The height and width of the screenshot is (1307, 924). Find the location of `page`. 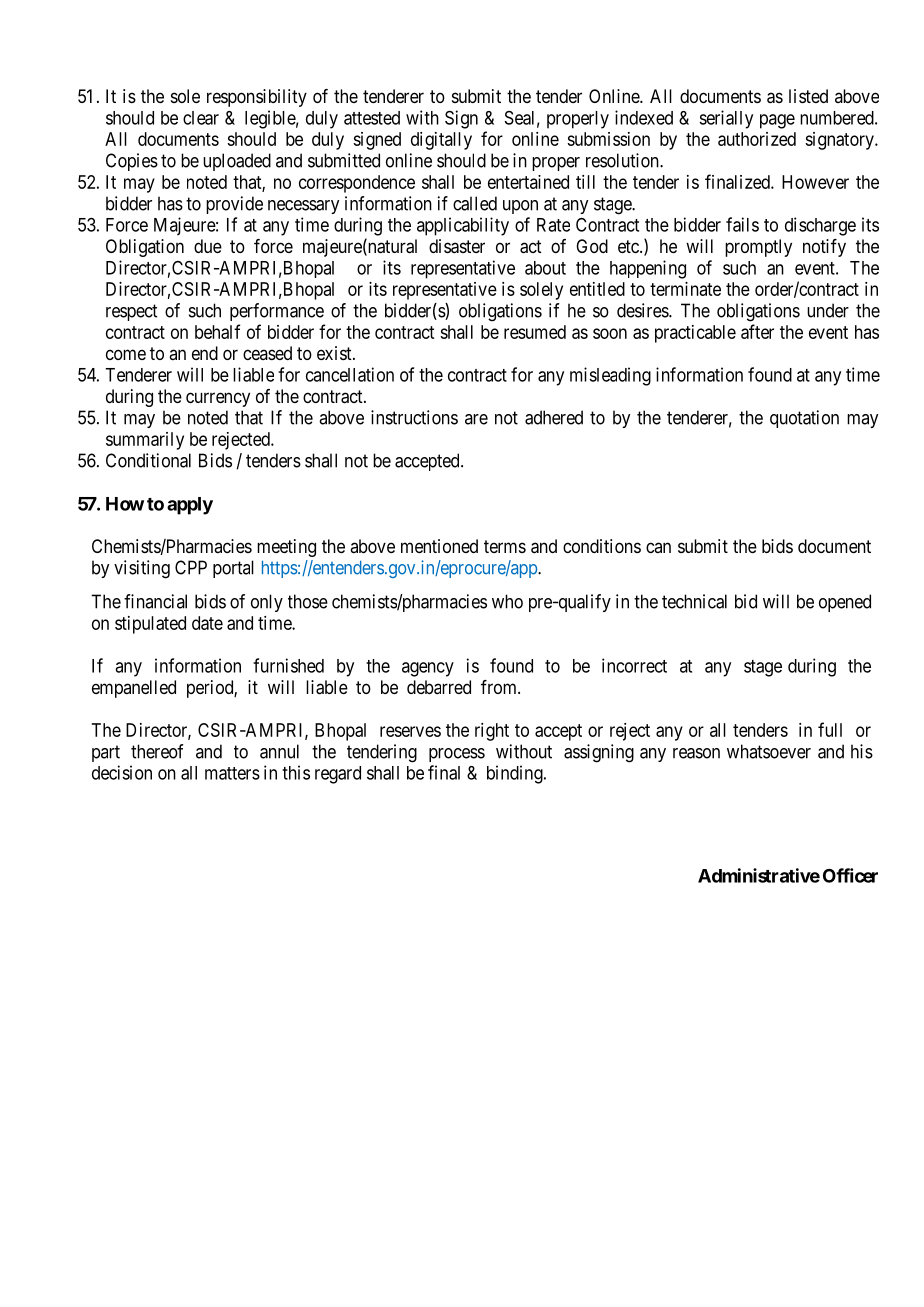

page is located at coordinates (777, 121).
